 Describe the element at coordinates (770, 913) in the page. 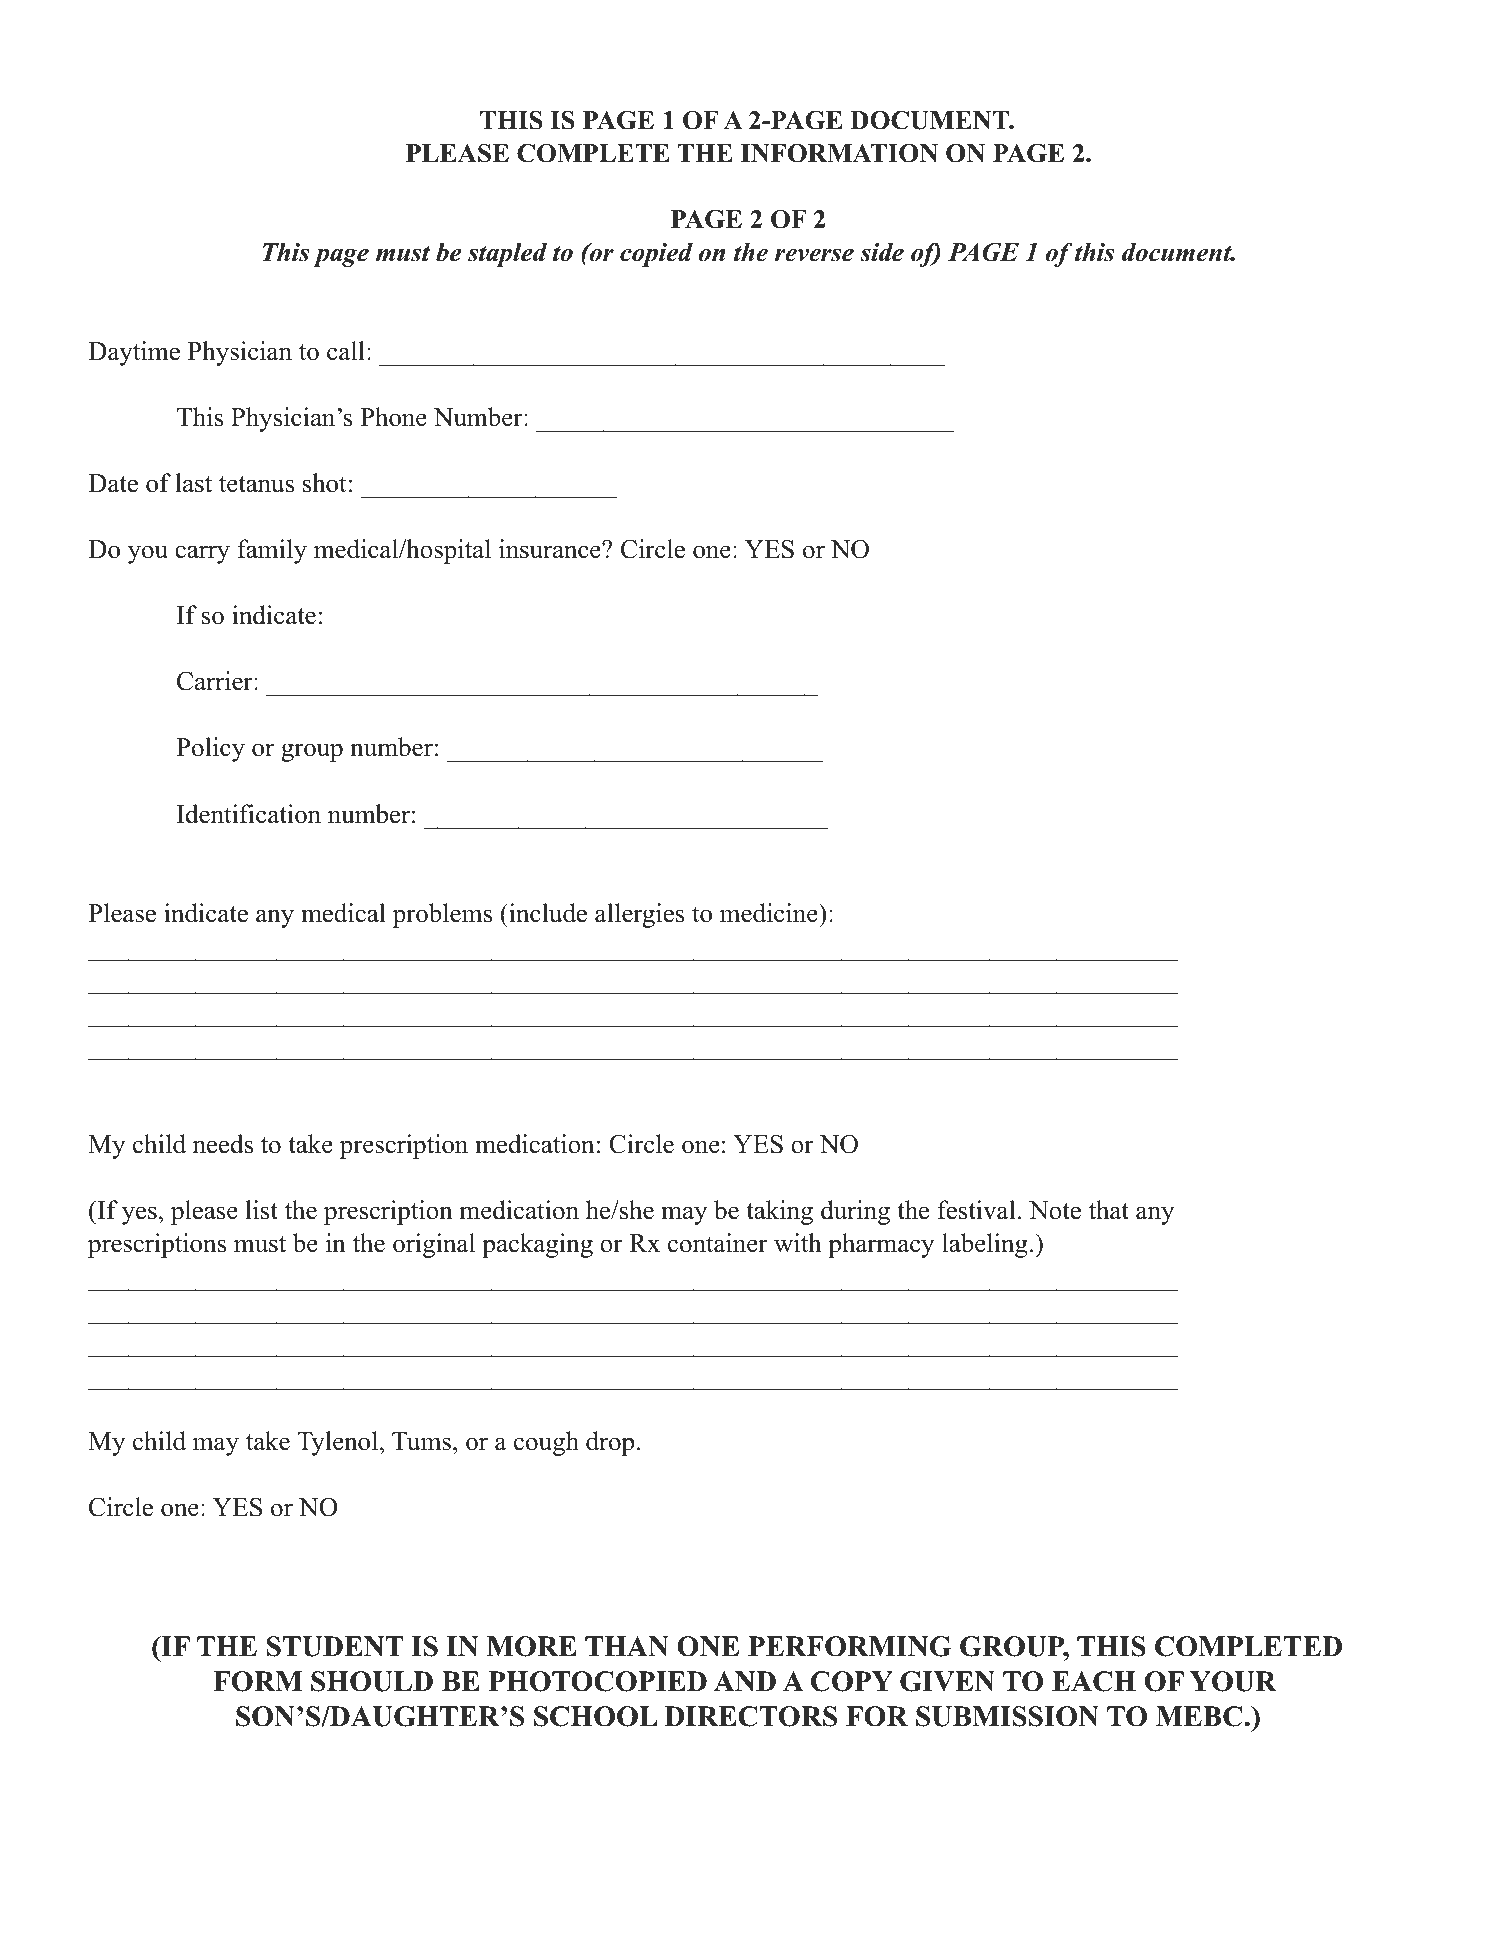

I see `medicine` at that location.
